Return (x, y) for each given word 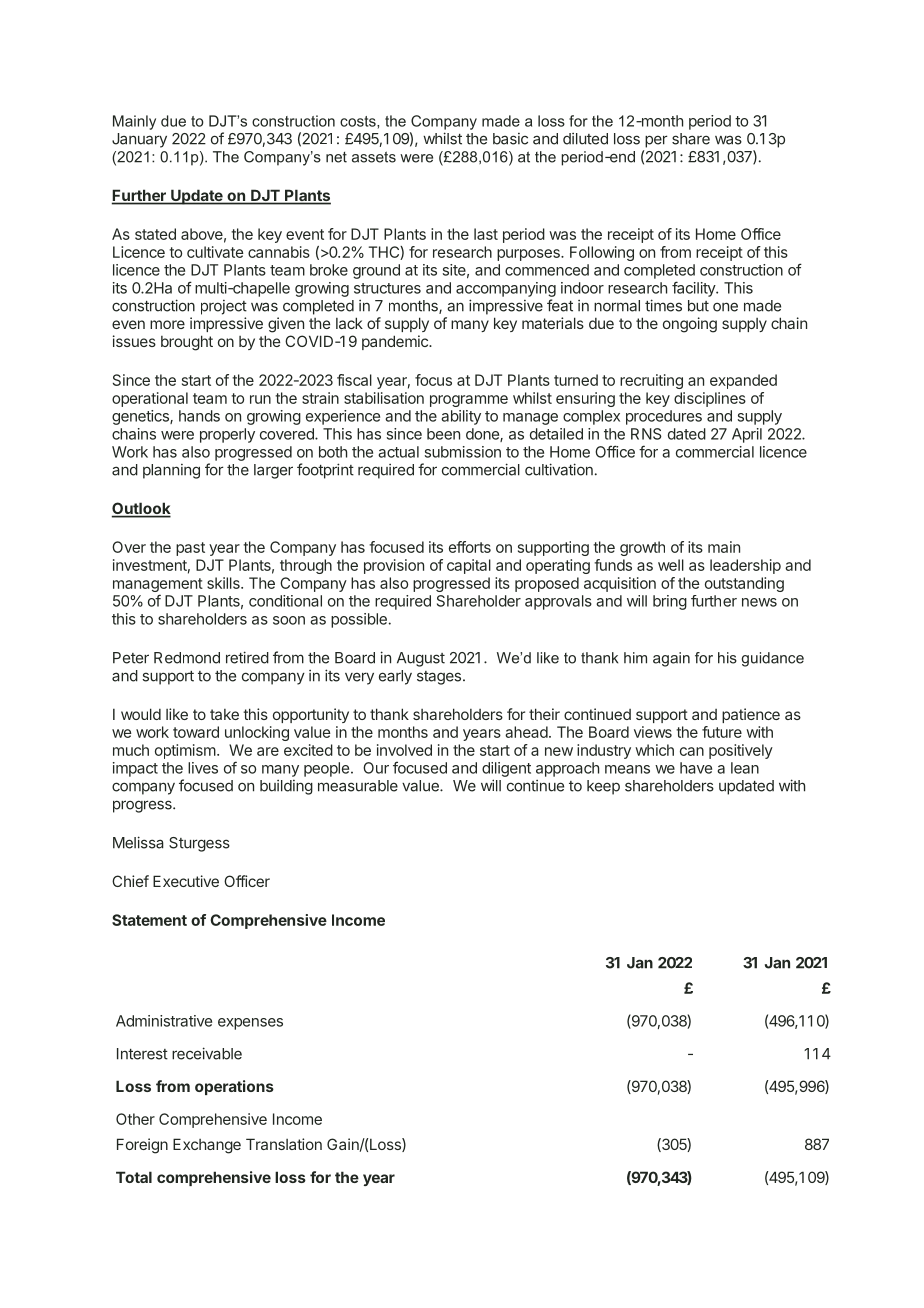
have (696, 768)
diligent (506, 769)
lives (203, 768)
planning (171, 471)
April (747, 435)
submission (463, 452)
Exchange (207, 1146)
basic (510, 139)
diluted (585, 139)
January (139, 140)
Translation (284, 1144)
